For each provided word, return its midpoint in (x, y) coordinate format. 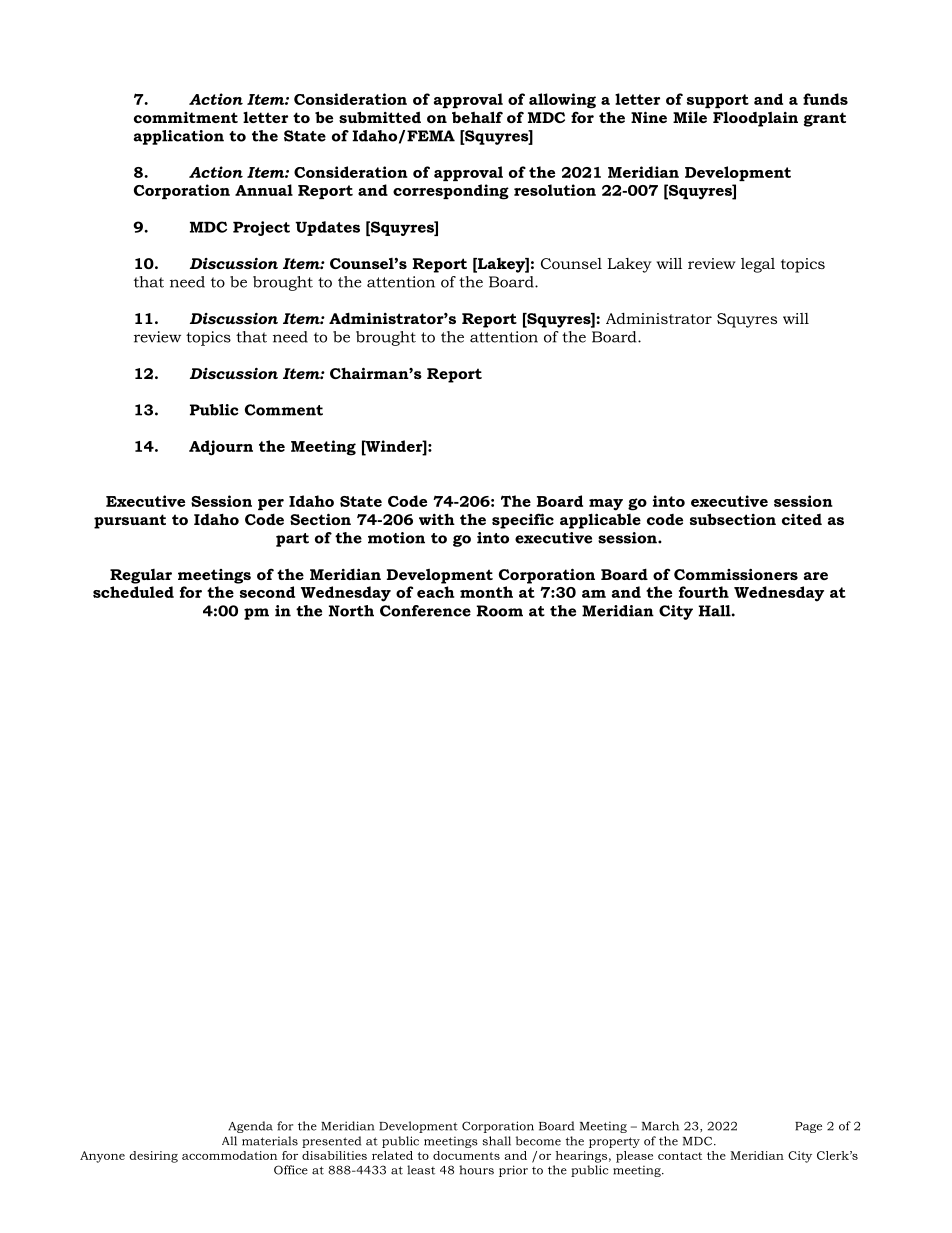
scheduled (133, 592)
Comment (284, 410)
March (660, 1126)
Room (500, 611)
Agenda (250, 1127)
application (179, 137)
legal (758, 265)
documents (466, 1155)
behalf (477, 117)
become (538, 1141)
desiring (153, 1157)
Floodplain (755, 119)
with (437, 519)
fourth (704, 592)
